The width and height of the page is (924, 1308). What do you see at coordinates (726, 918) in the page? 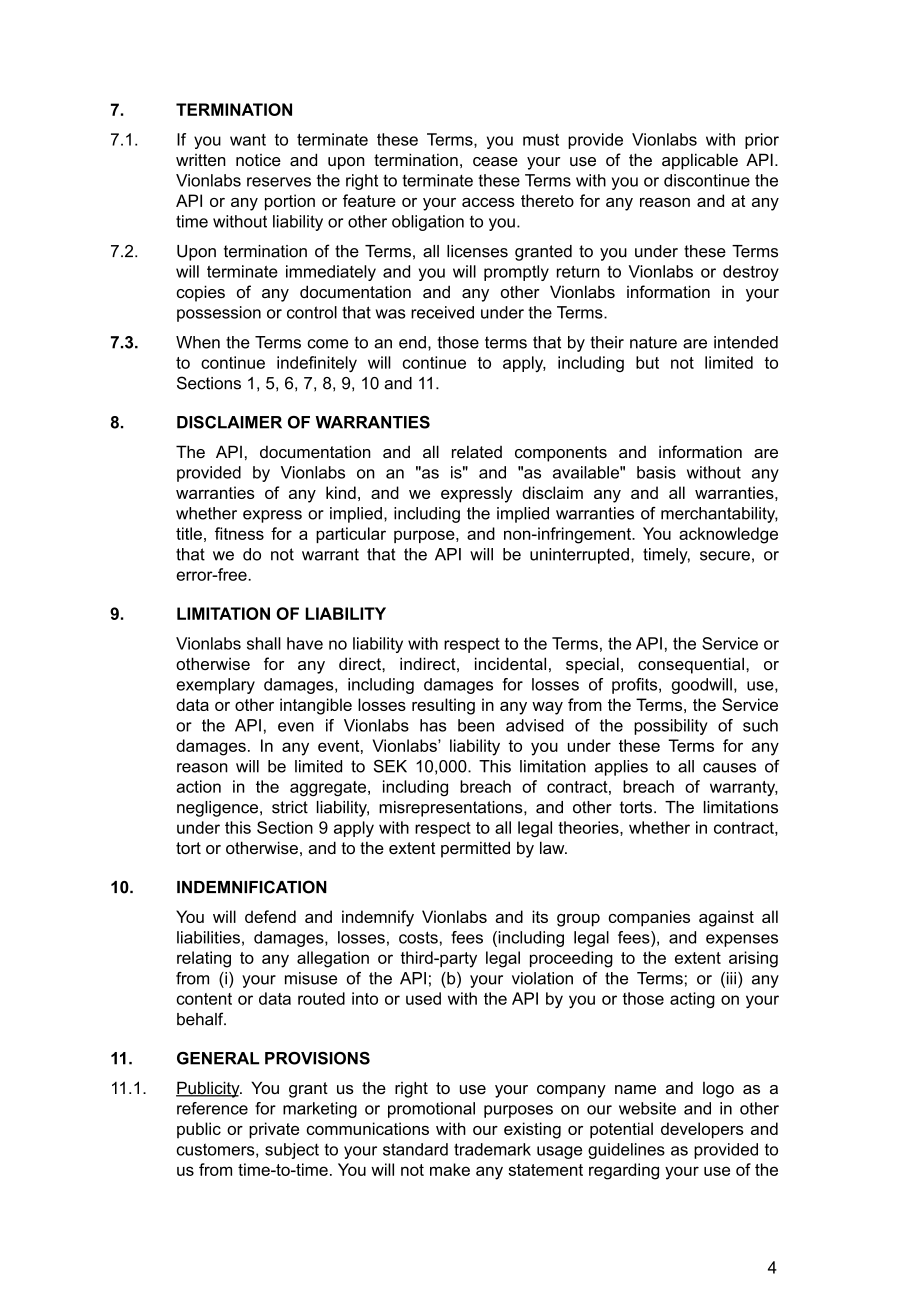
I see `against` at bounding box center [726, 918].
